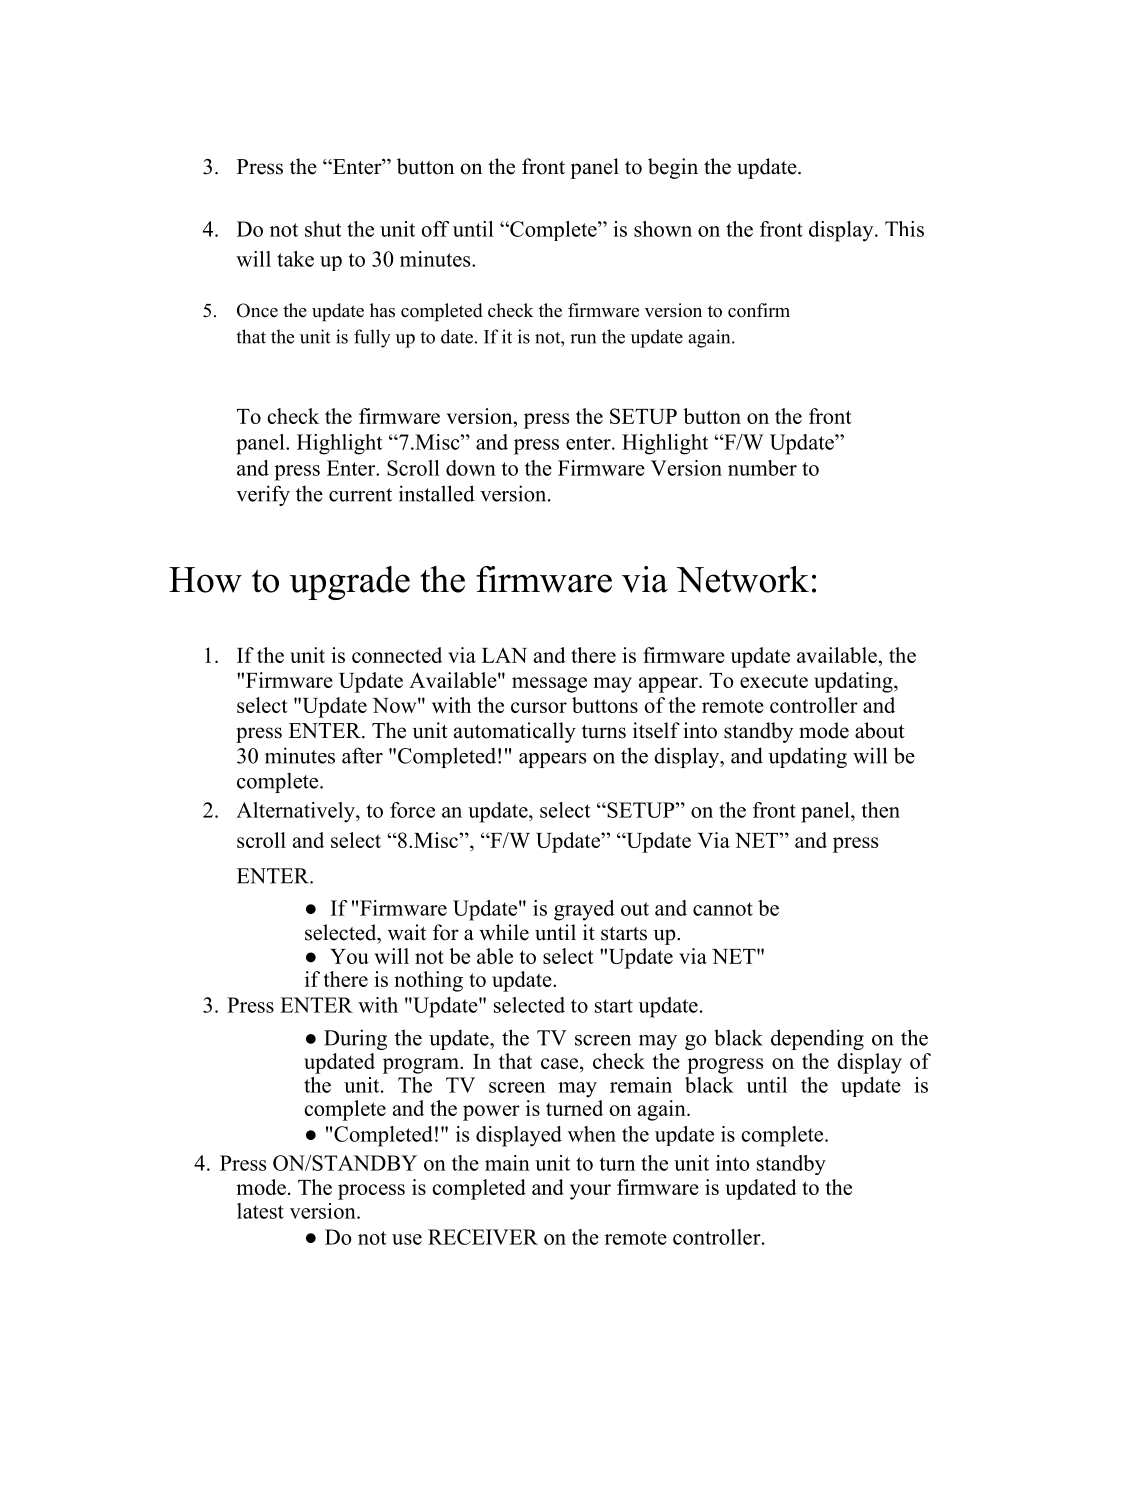 The height and width of the screenshot is (1485, 1148). What do you see at coordinates (360, 495) in the screenshot?
I see `current` at bounding box center [360, 495].
